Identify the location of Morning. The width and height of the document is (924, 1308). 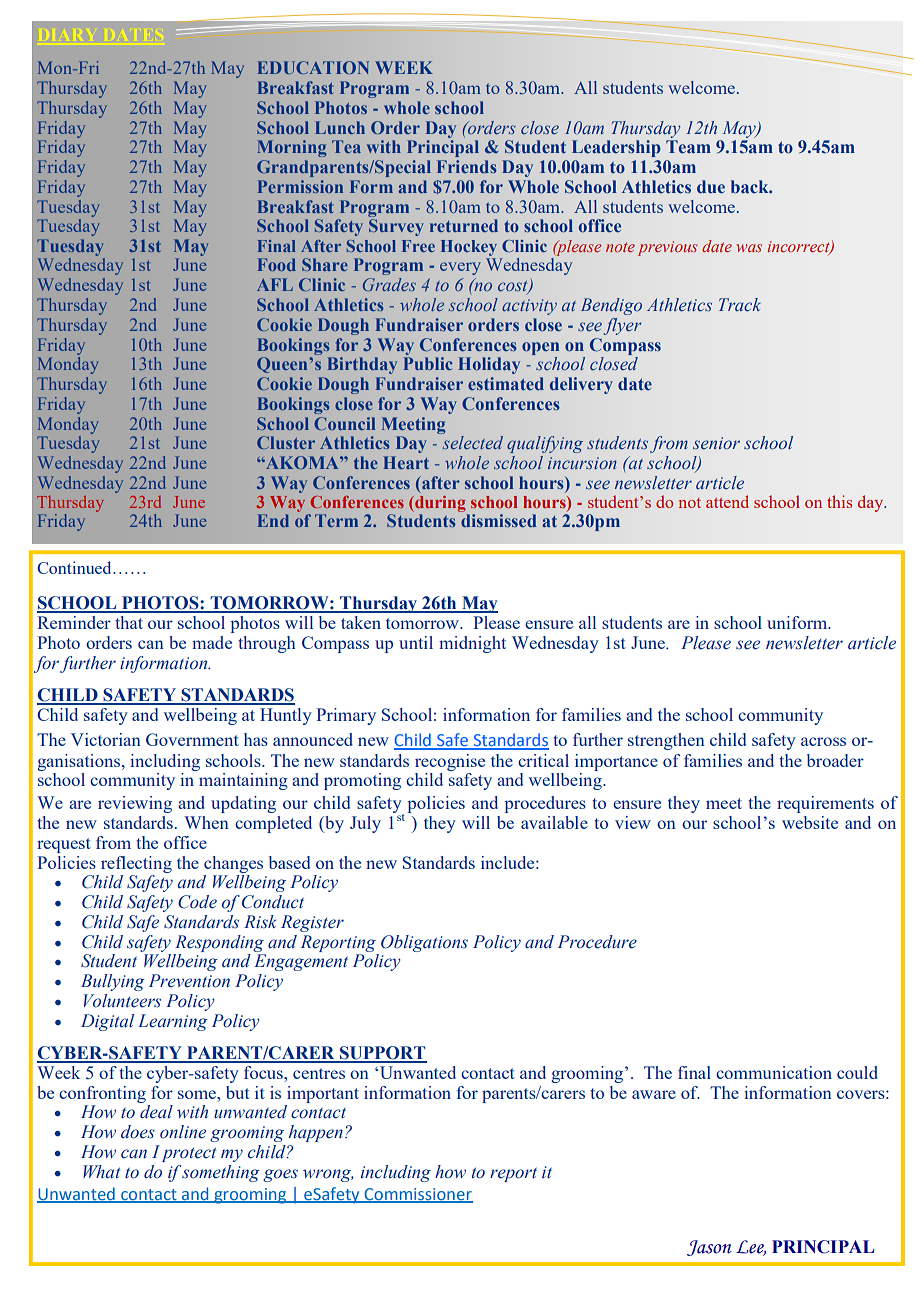
(292, 148).
